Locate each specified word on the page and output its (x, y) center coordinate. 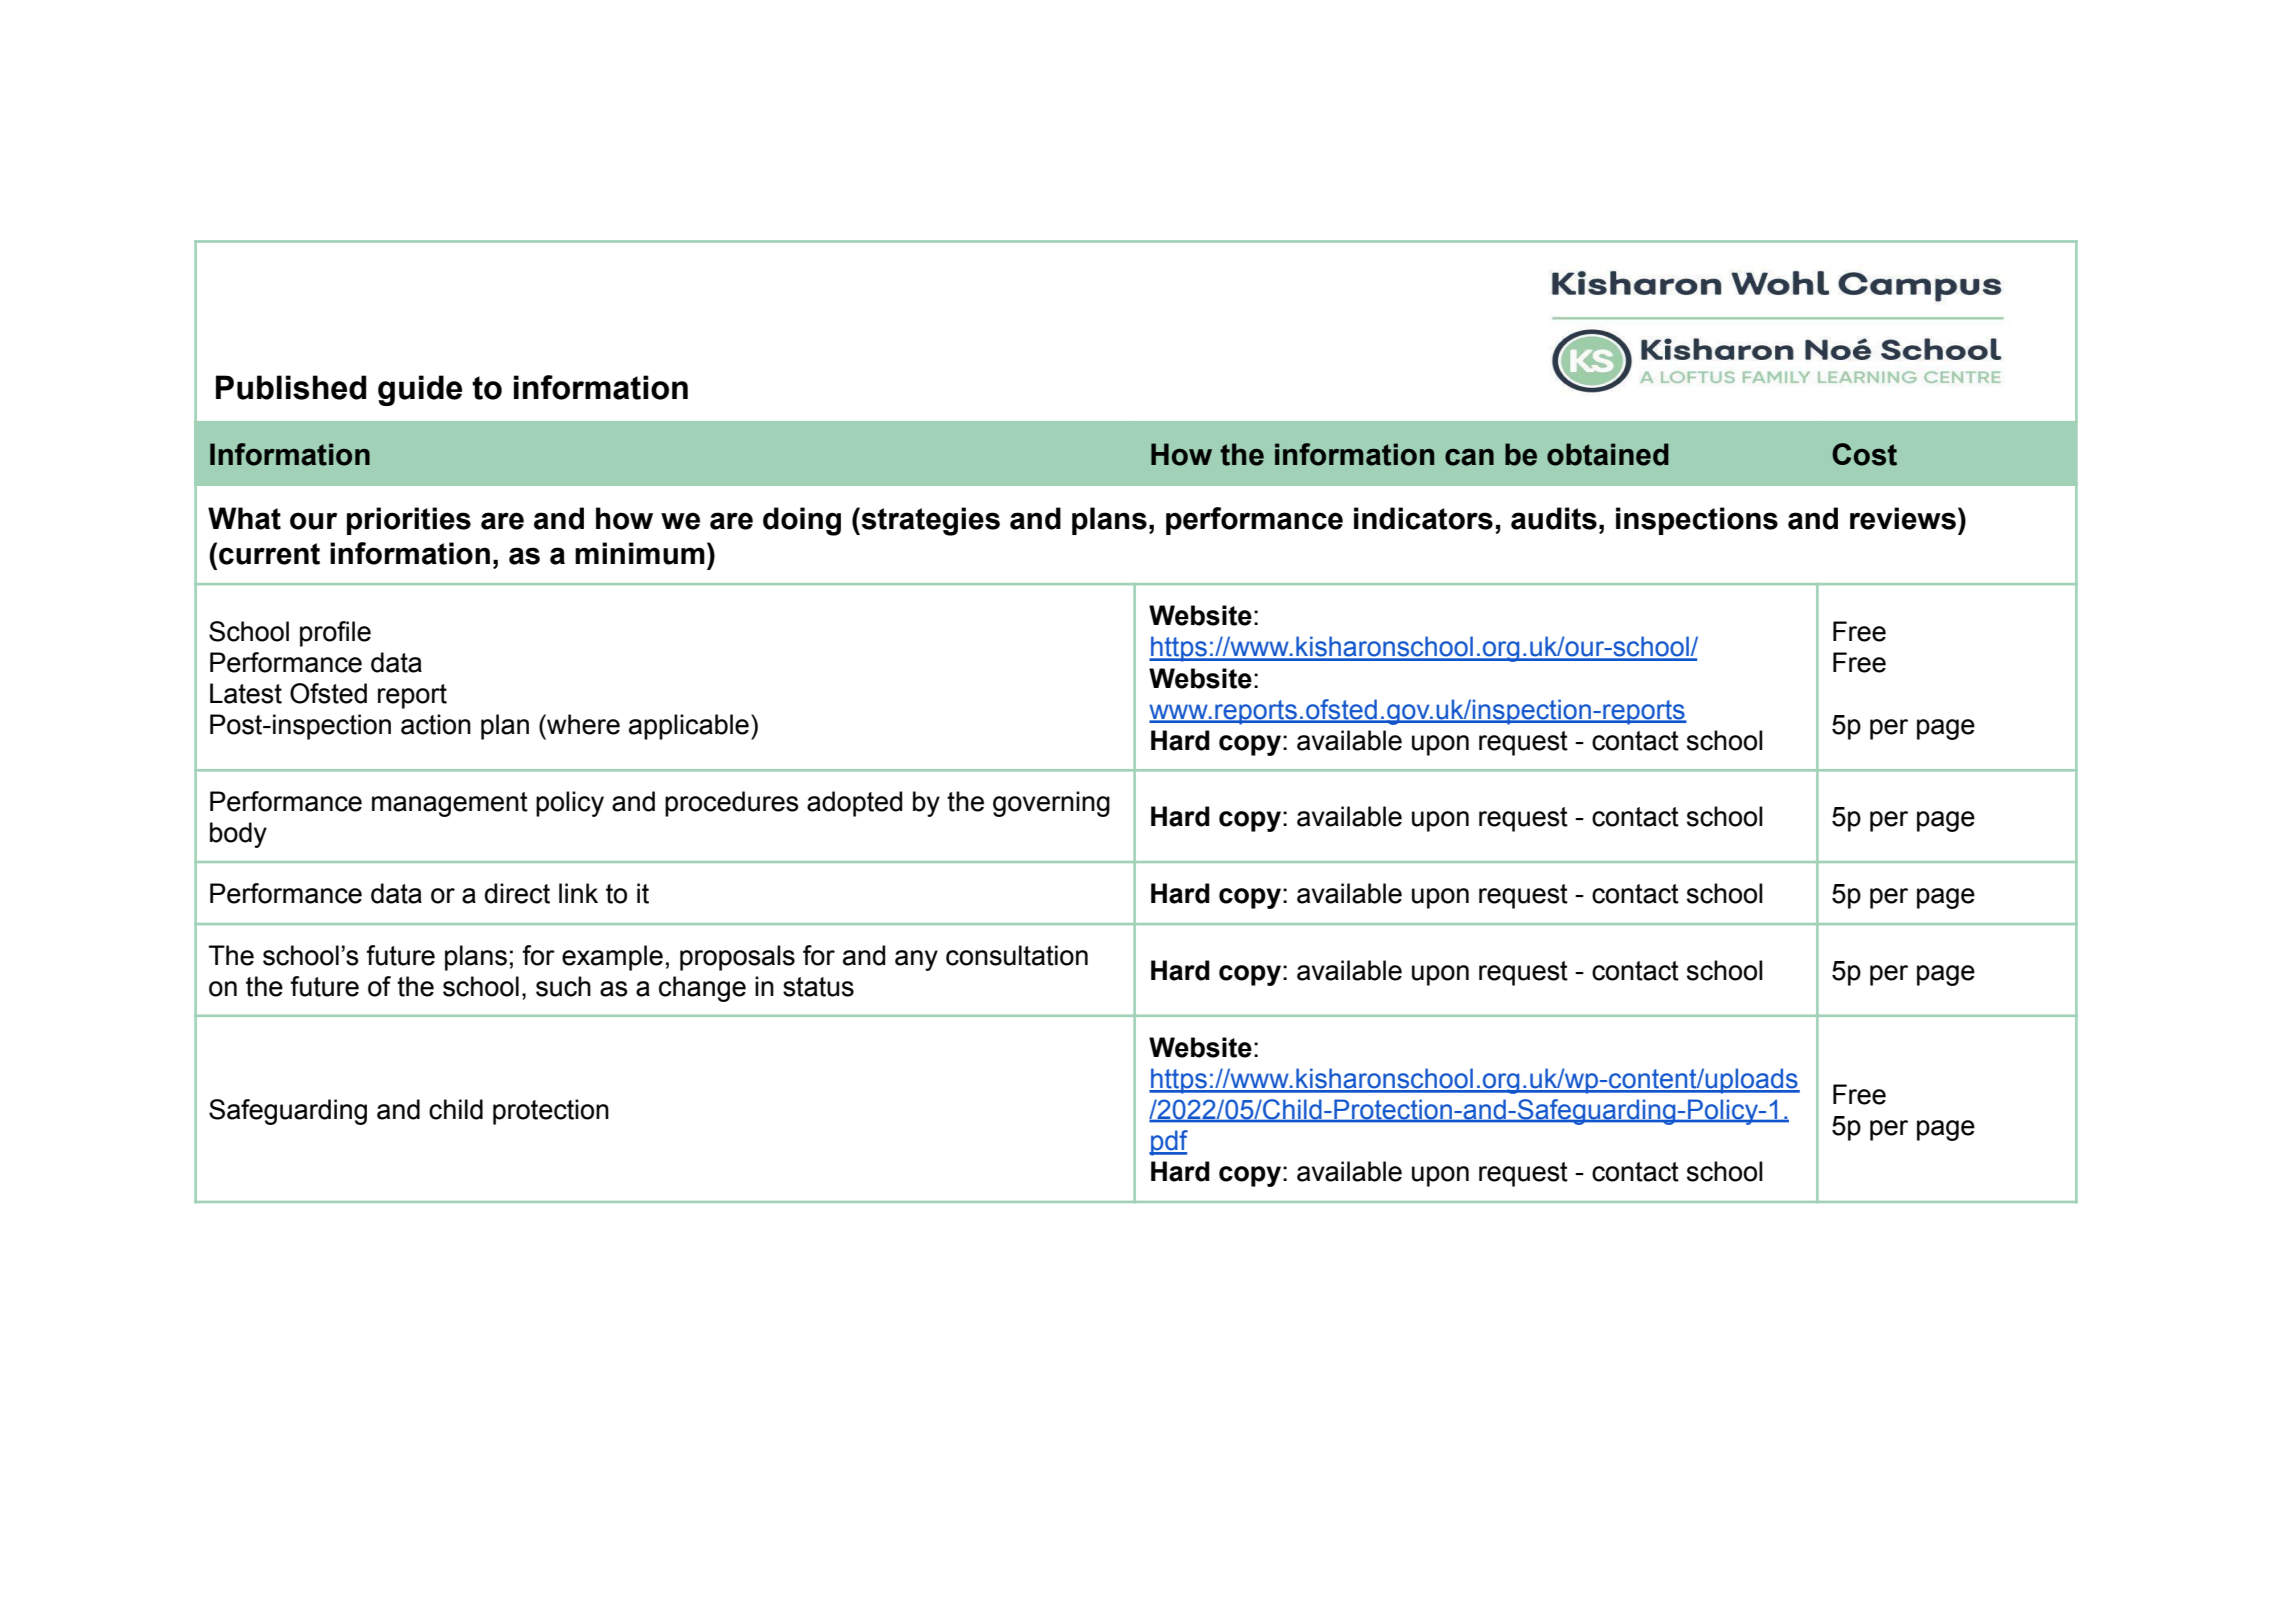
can (1469, 457)
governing (1051, 804)
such (563, 986)
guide (420, 390)
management (450, 804)
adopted (854, 804)
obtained (1608, 454)
